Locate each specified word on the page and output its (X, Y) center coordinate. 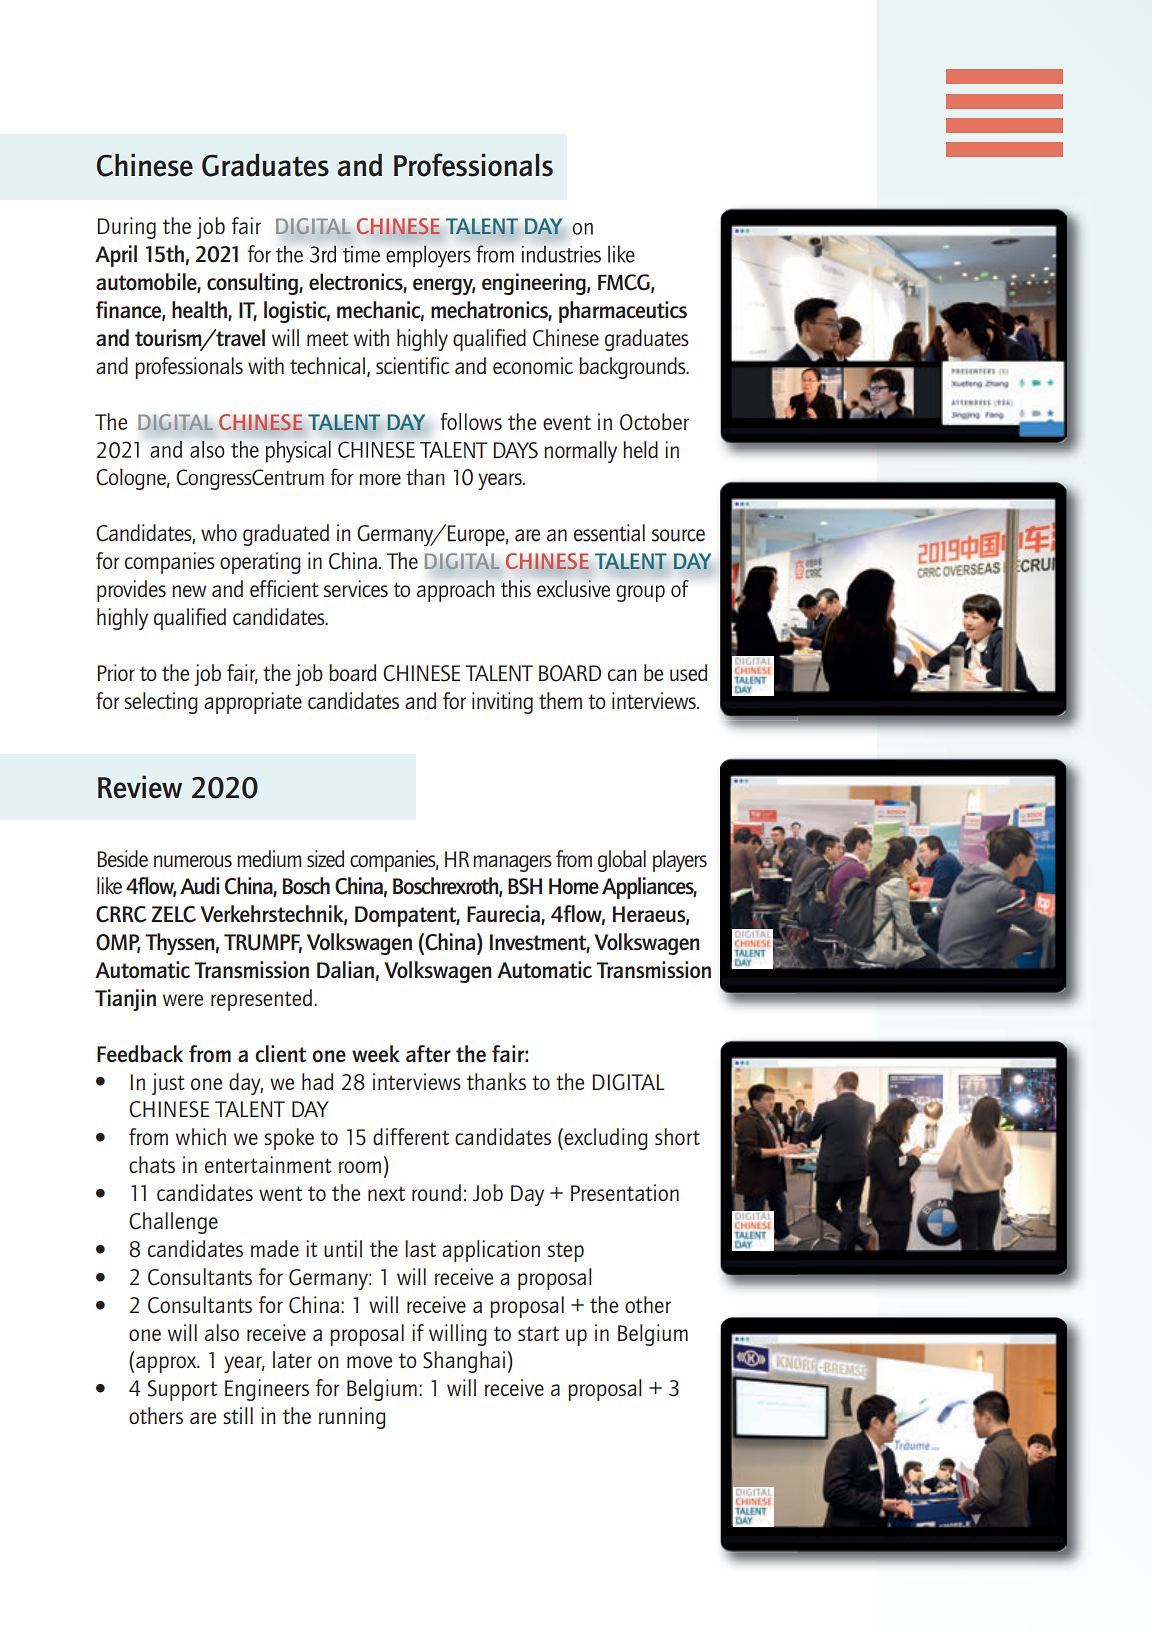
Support (182, 1390)
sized (325, 858)
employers (428, 256)
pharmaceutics (623, 312)
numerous (193, 861)
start (538, 1333)
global (622, 861)
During (126, 228)
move (369, 1362)
